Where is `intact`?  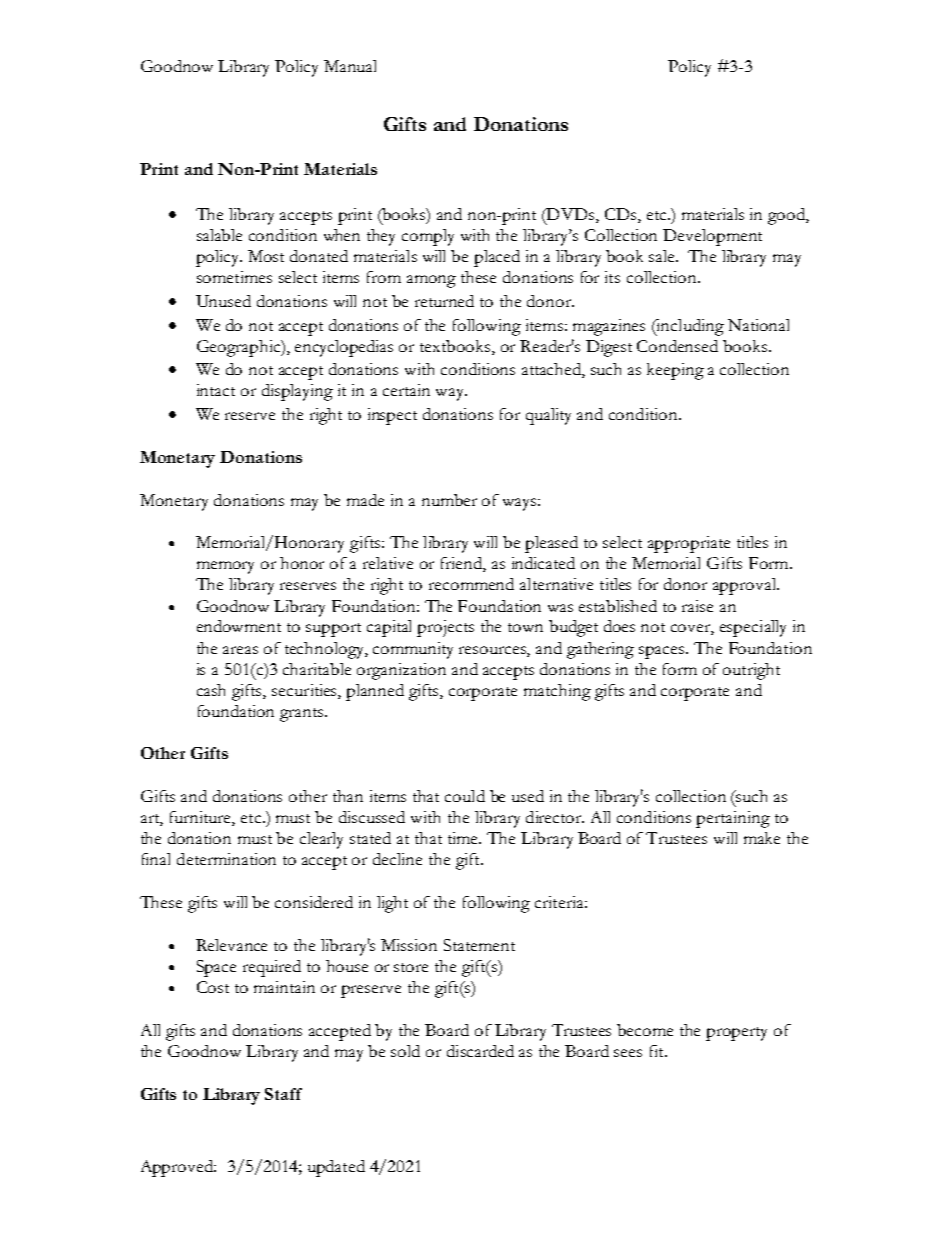
intact is located at coordinates (216, 390).
